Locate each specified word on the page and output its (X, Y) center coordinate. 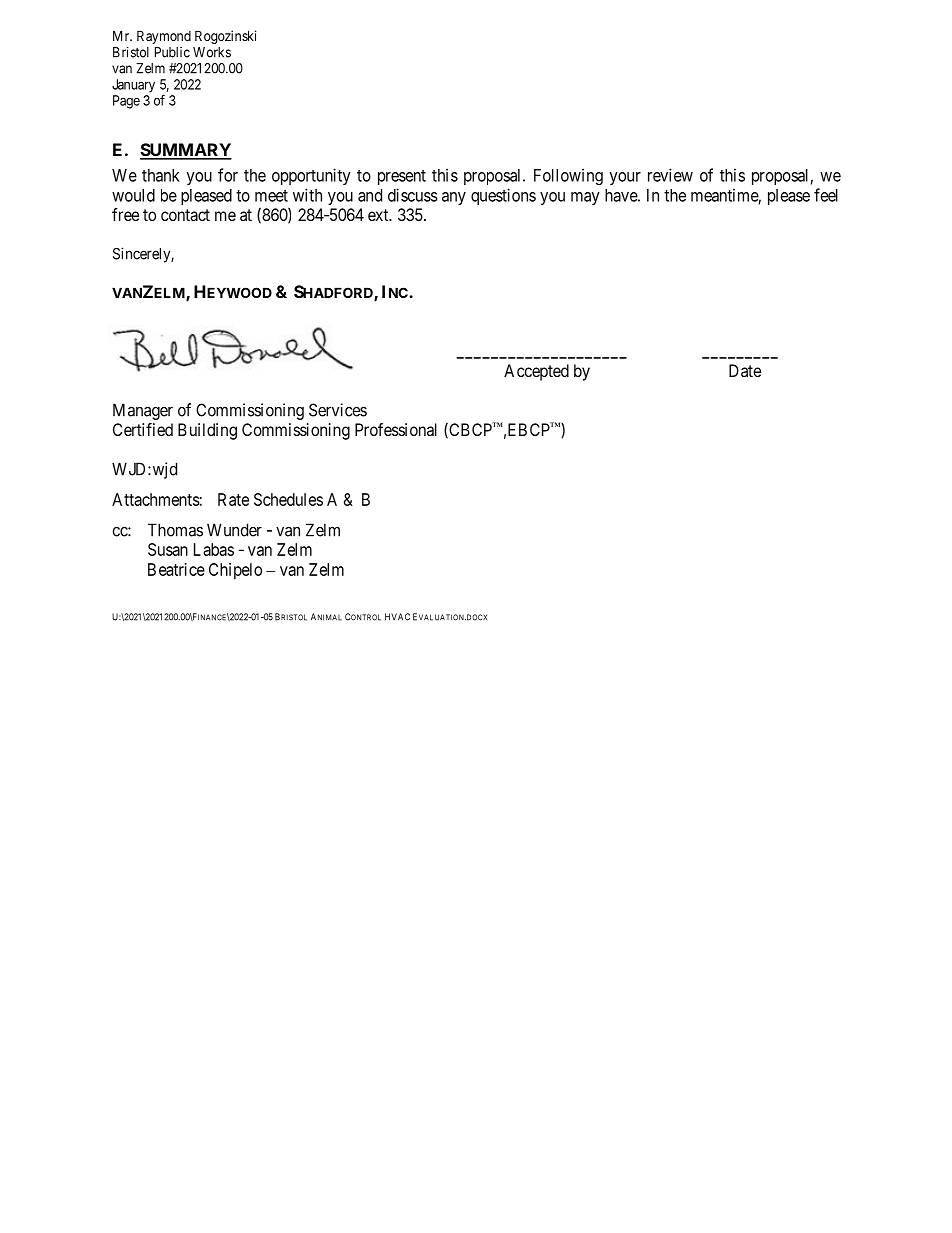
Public (172, 52)
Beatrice (176, 569)
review (670, 175)
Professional (396, 429)
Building (207, 431)
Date (745, 370)
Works (212, 52)
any (454, 198)
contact (185, 215)
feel (826, 195)
